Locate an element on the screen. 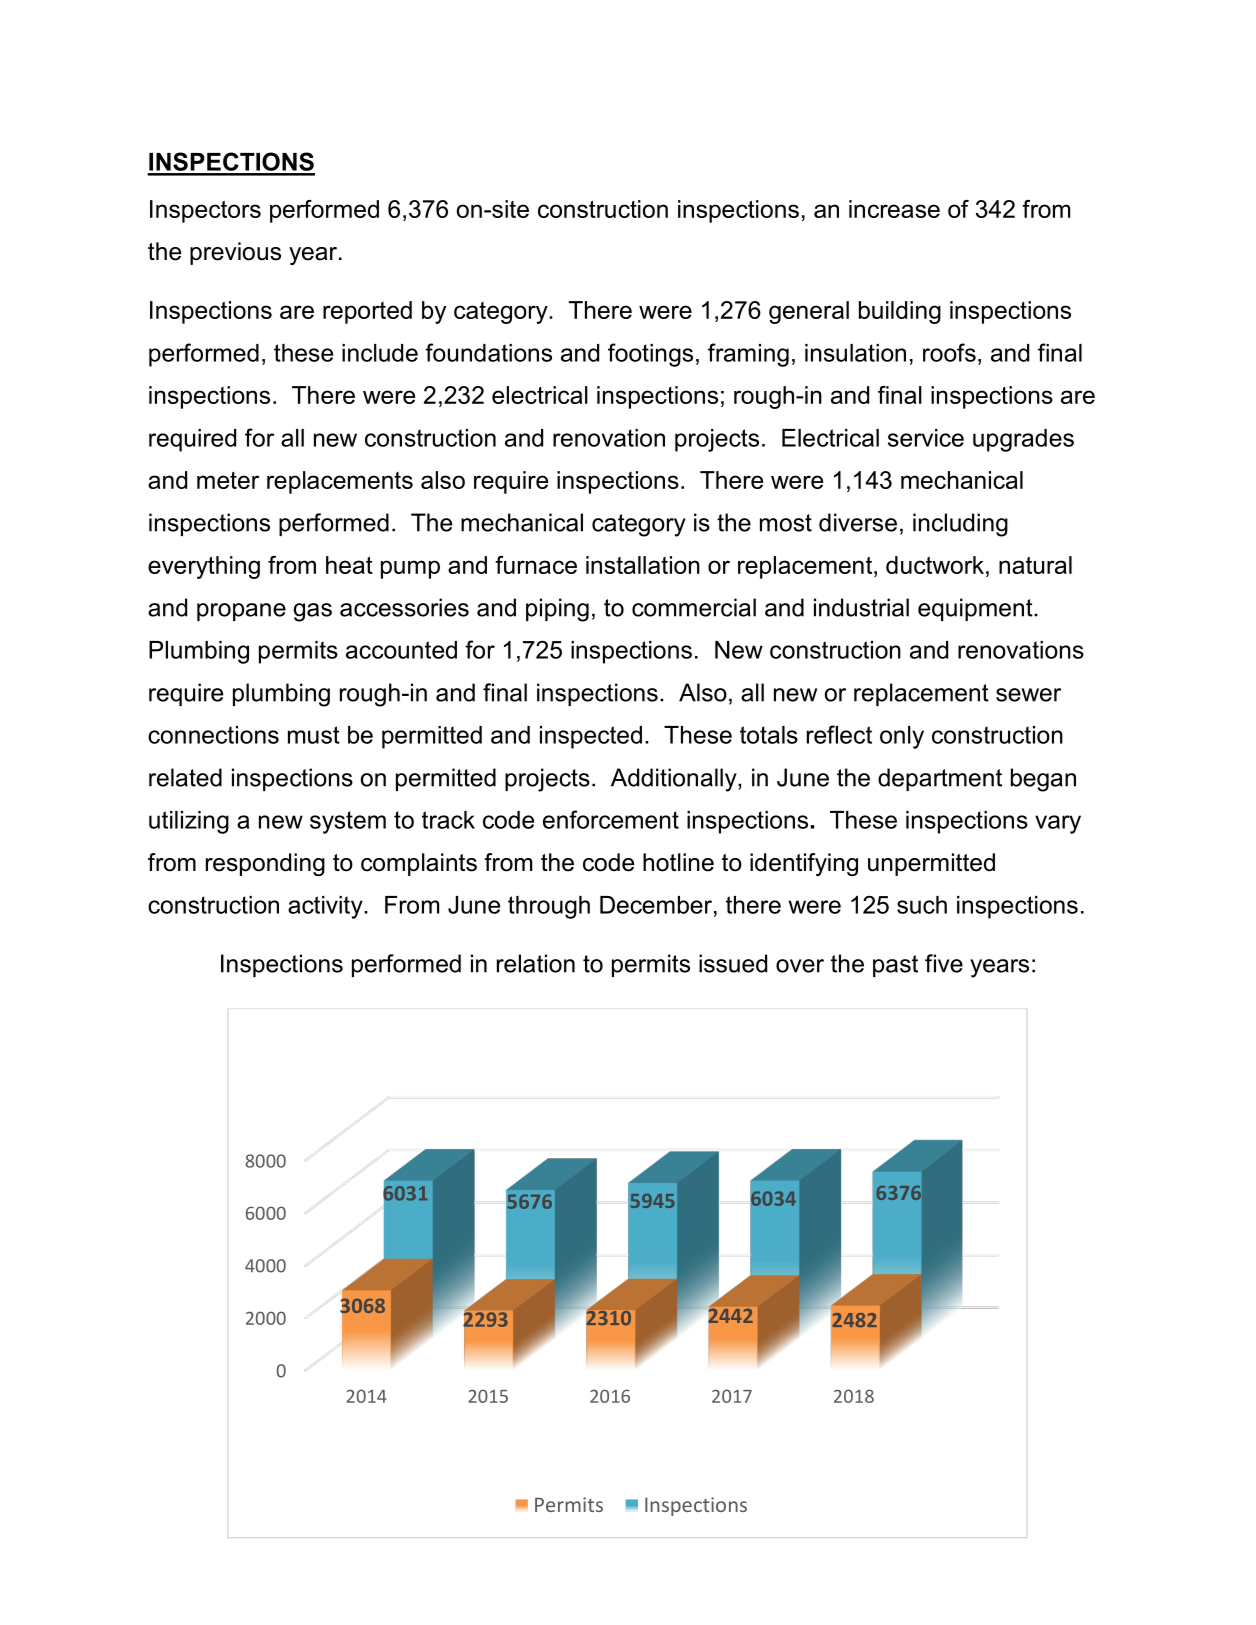  Additionally is located at coordinates (675, 780).
